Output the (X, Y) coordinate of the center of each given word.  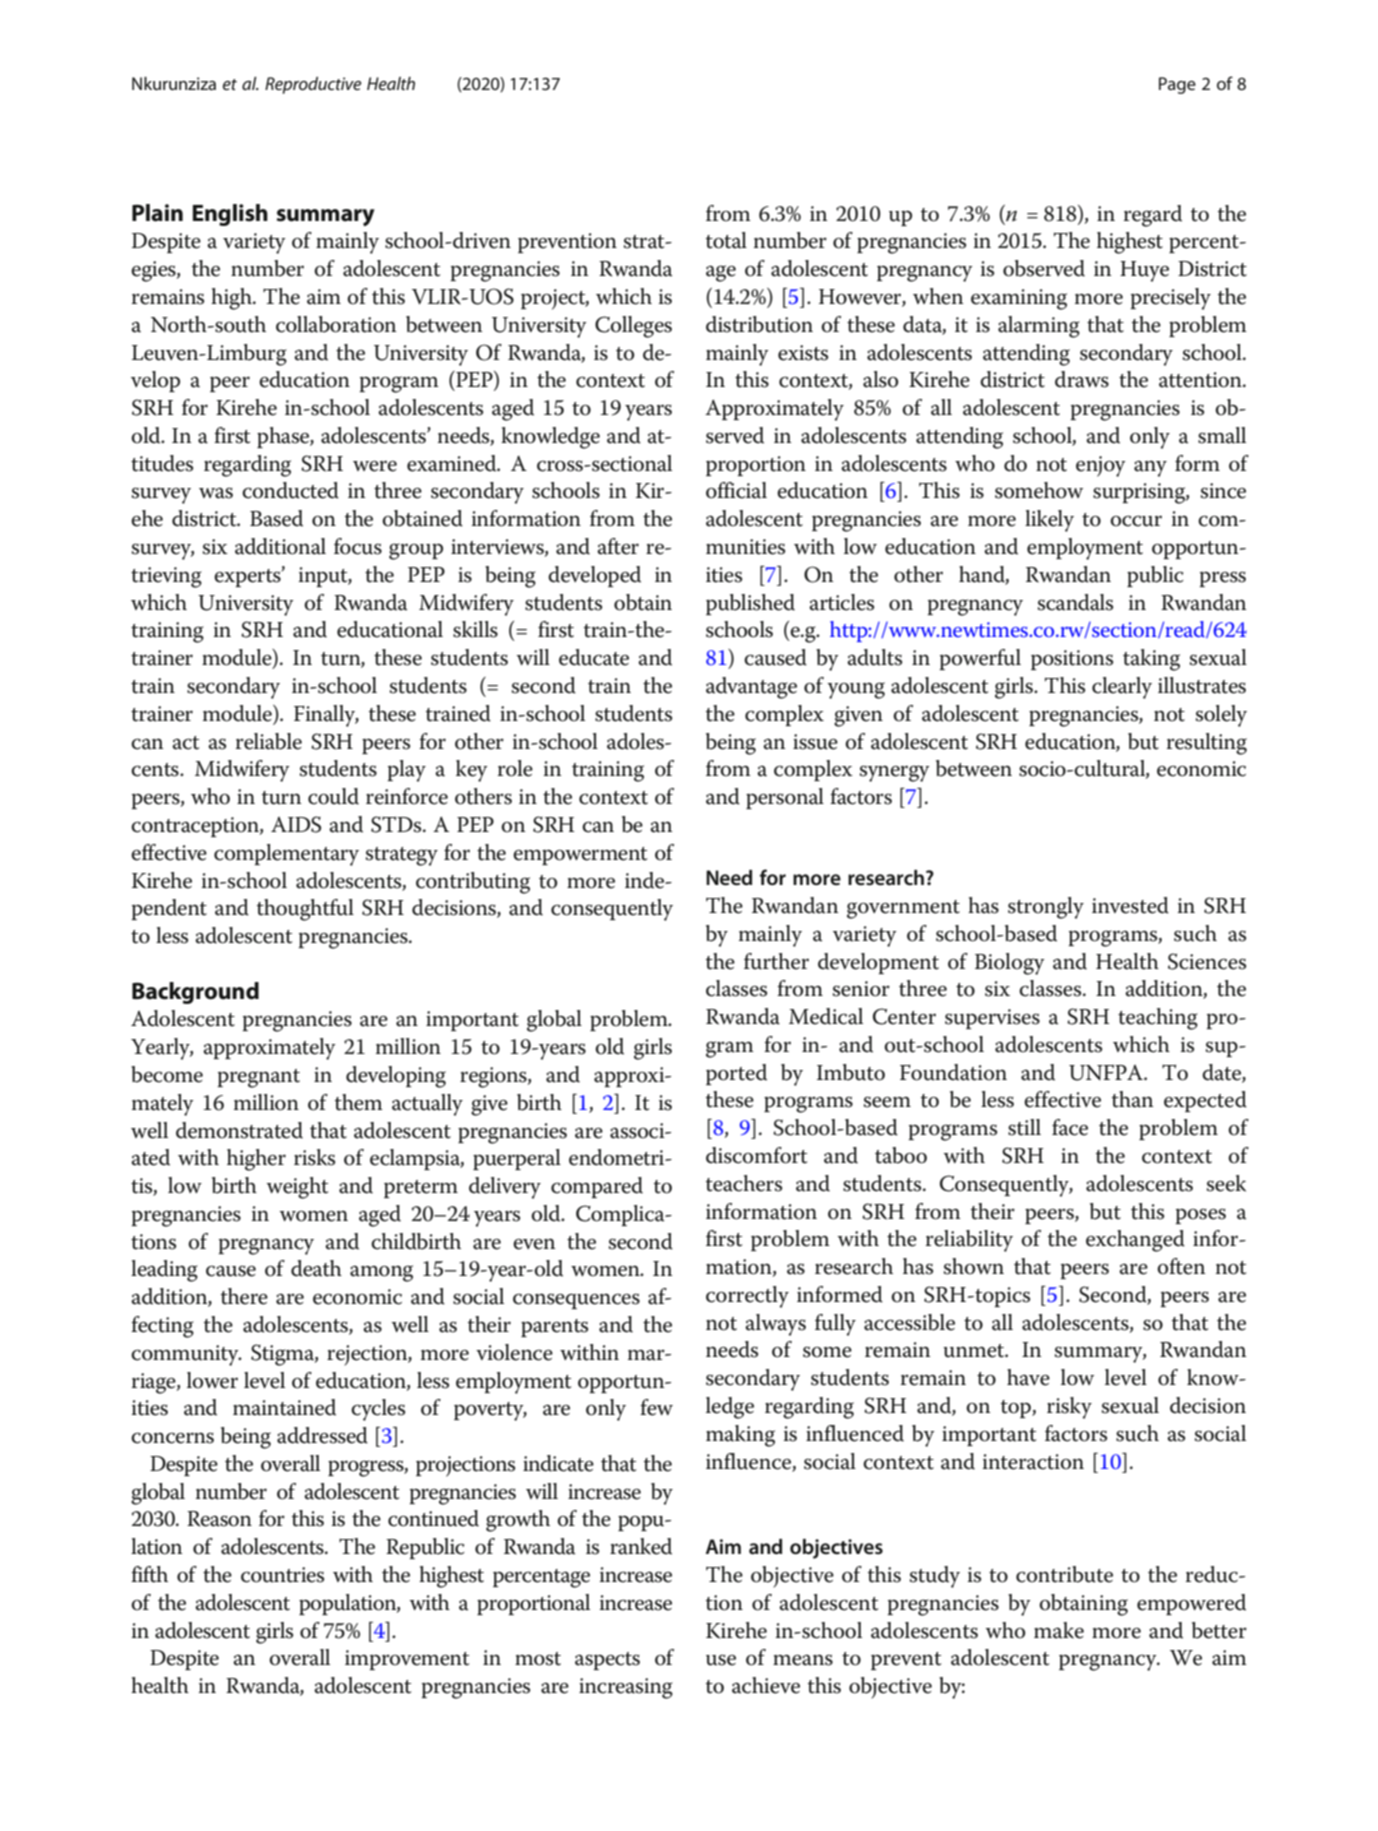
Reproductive (313, 85)
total (726, 240)
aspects (607, 1661)
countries (282, 1575)
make (1059, 1630)
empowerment (580, 856)
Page (1177, 85)
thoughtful (305, 910)
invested (1130, 905)
